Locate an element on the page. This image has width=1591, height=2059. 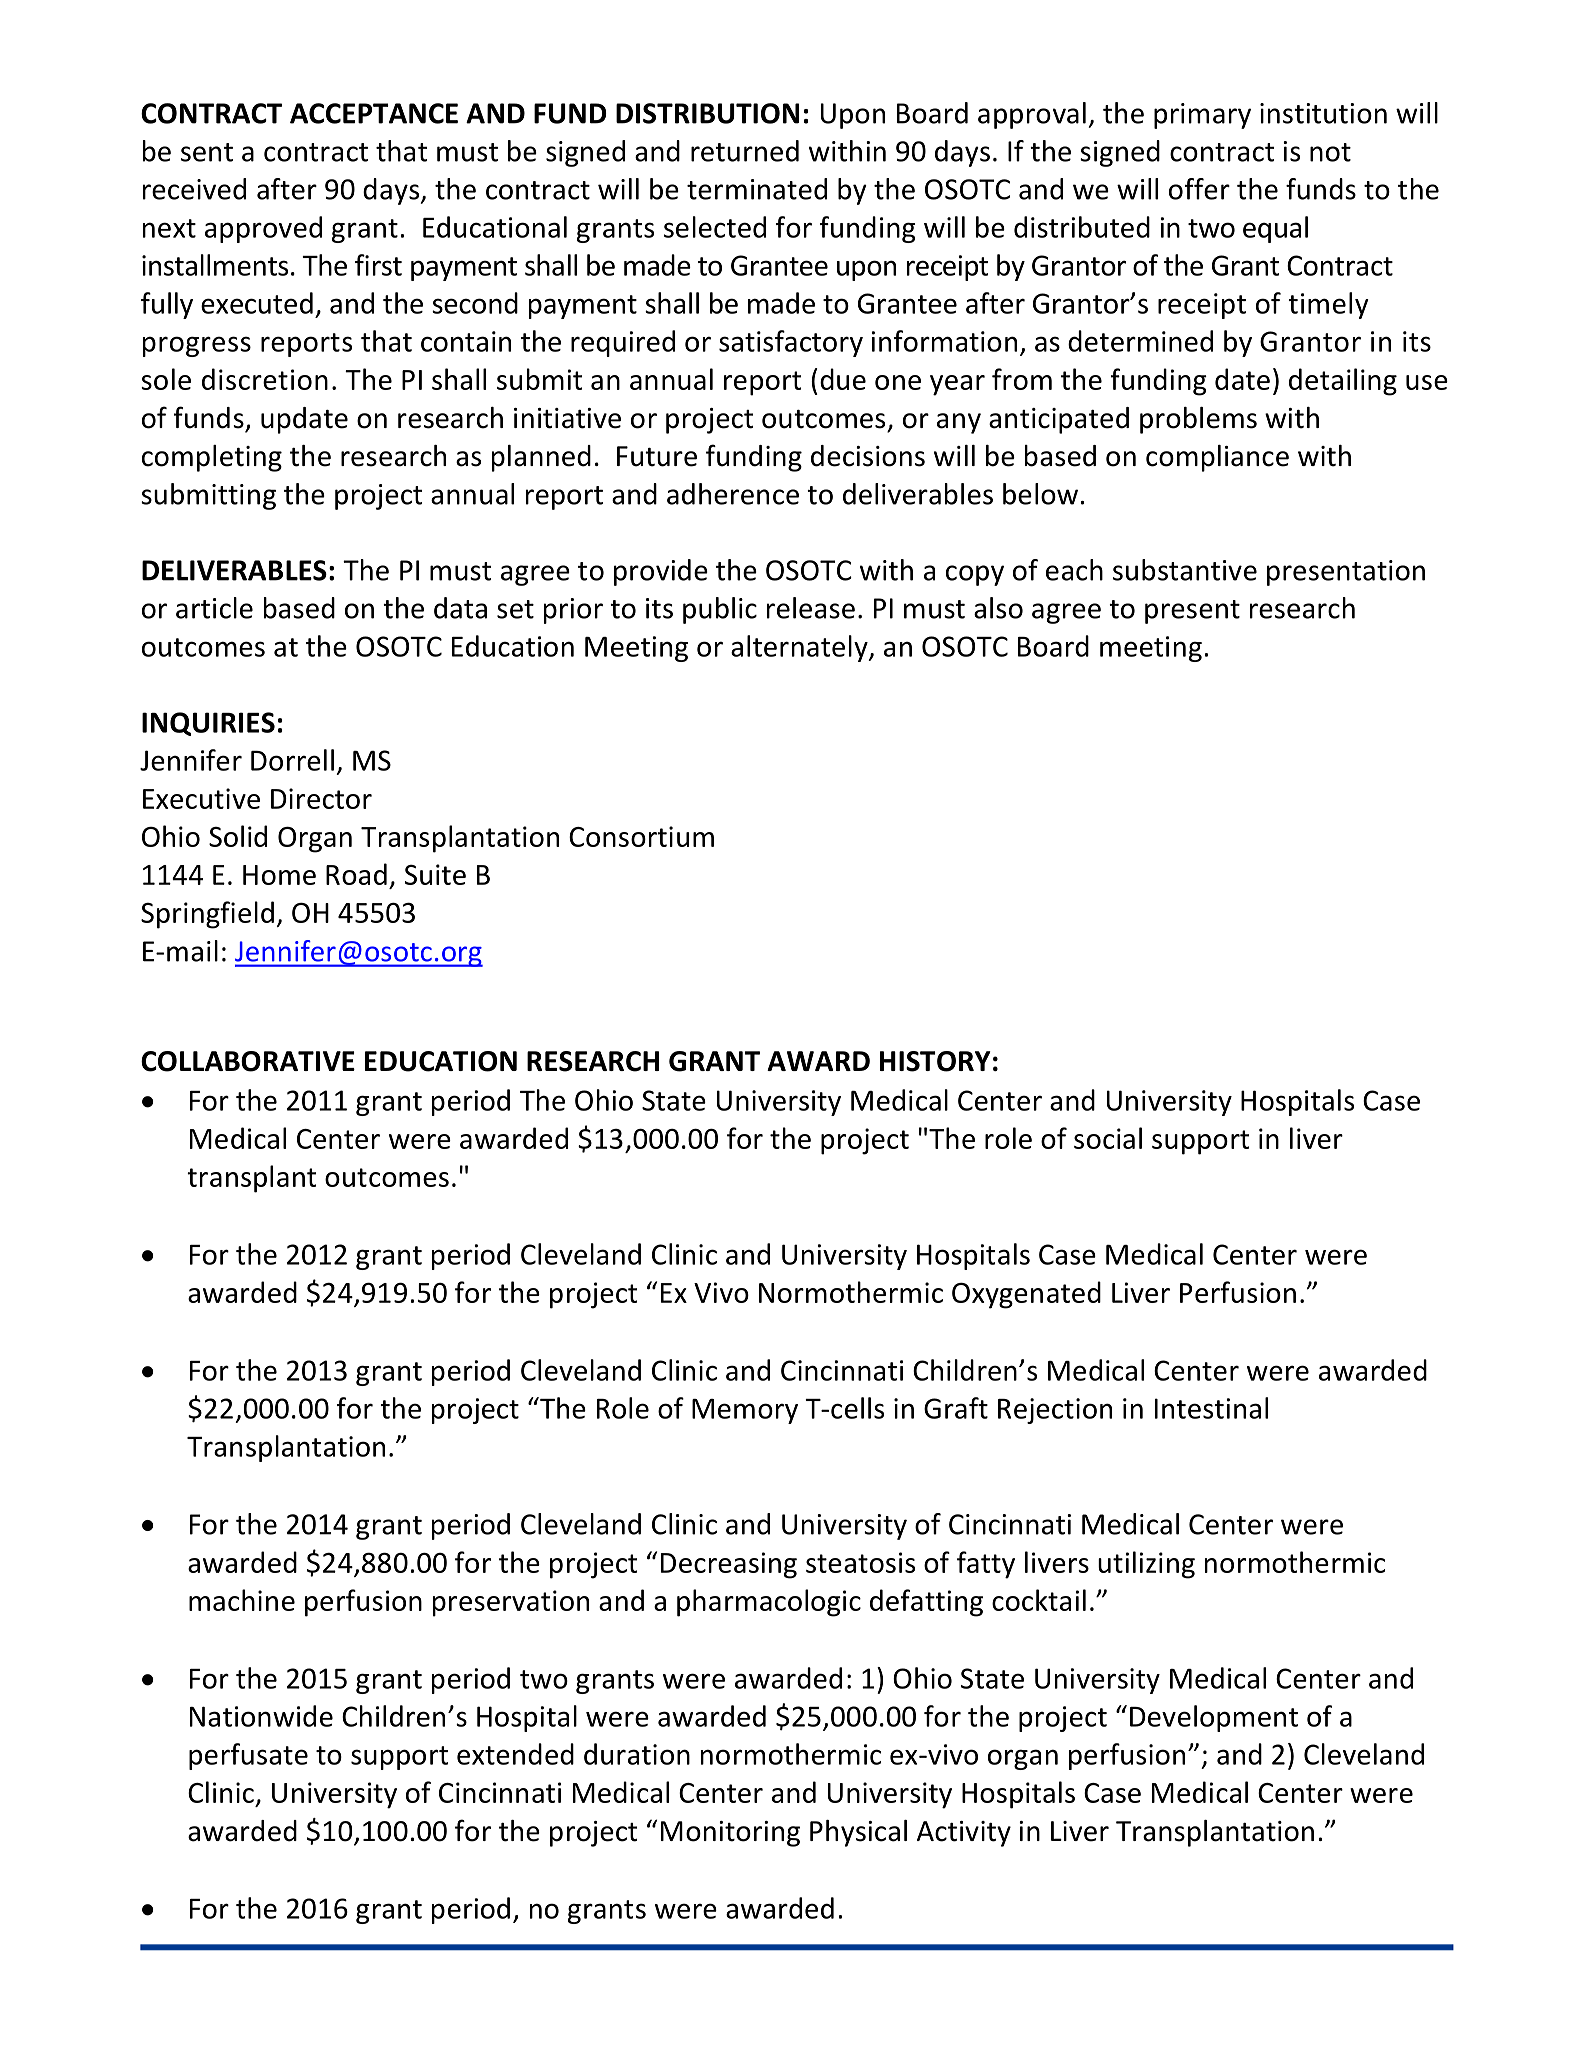
Memory is located at coordinates (745, 1411).
